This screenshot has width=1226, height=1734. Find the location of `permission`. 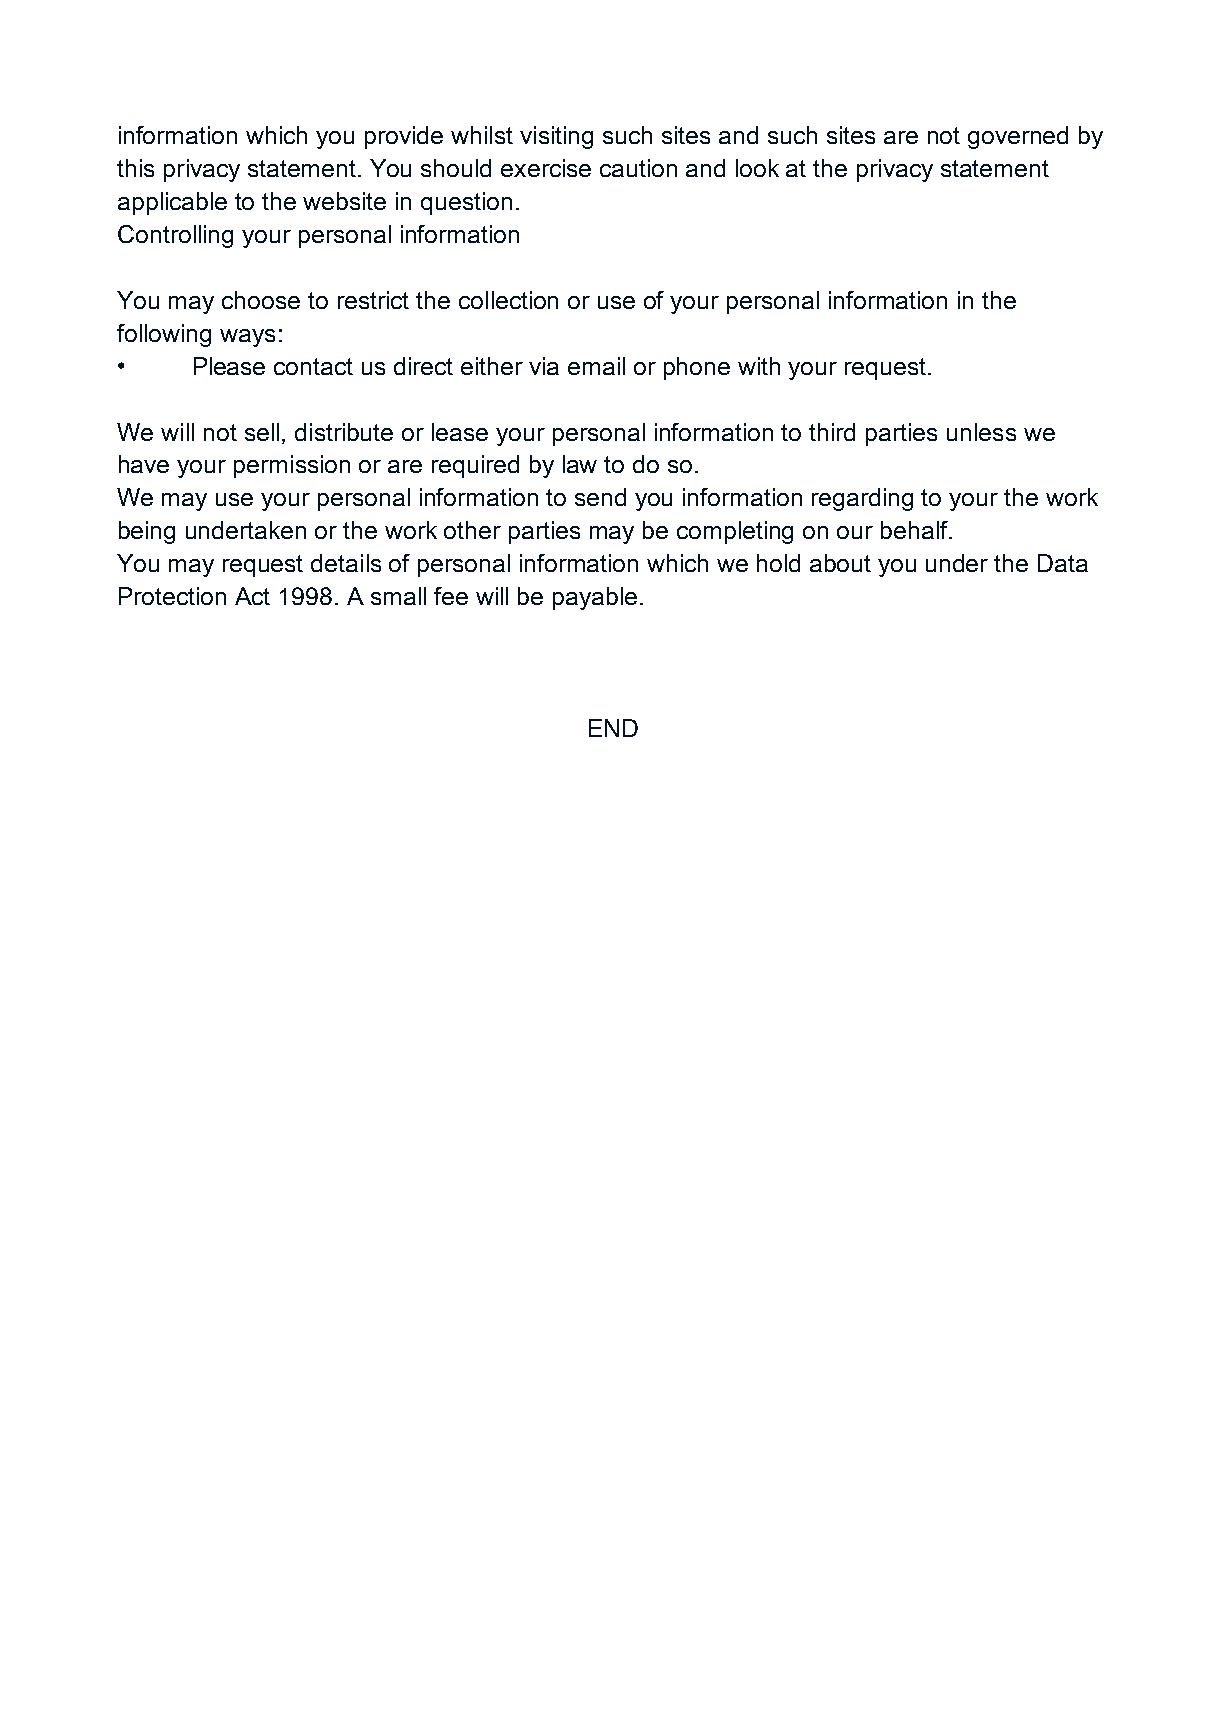

permission is located at coordinates (292, 466).
